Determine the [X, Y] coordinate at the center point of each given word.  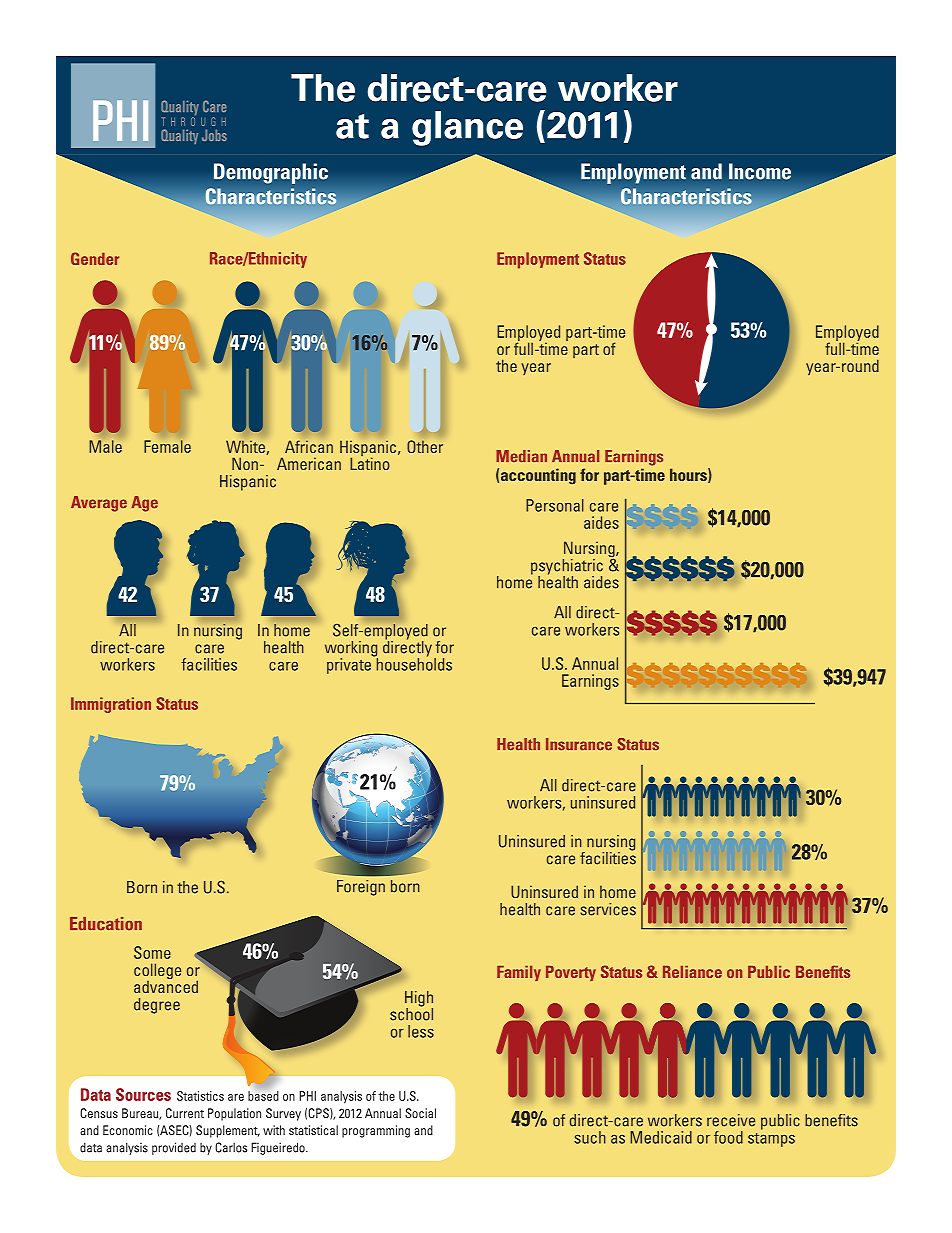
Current [185, 1113]
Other [425, 446]
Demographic [271, 173]
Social [420, 1113]
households [413, 663]
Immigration [111, 705]
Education [106, 924]
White [245, 446]
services [608, 909]
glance [467, 128]
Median [521, 456]
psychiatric [567, 568]
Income [760, 171]
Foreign [361, 888]
